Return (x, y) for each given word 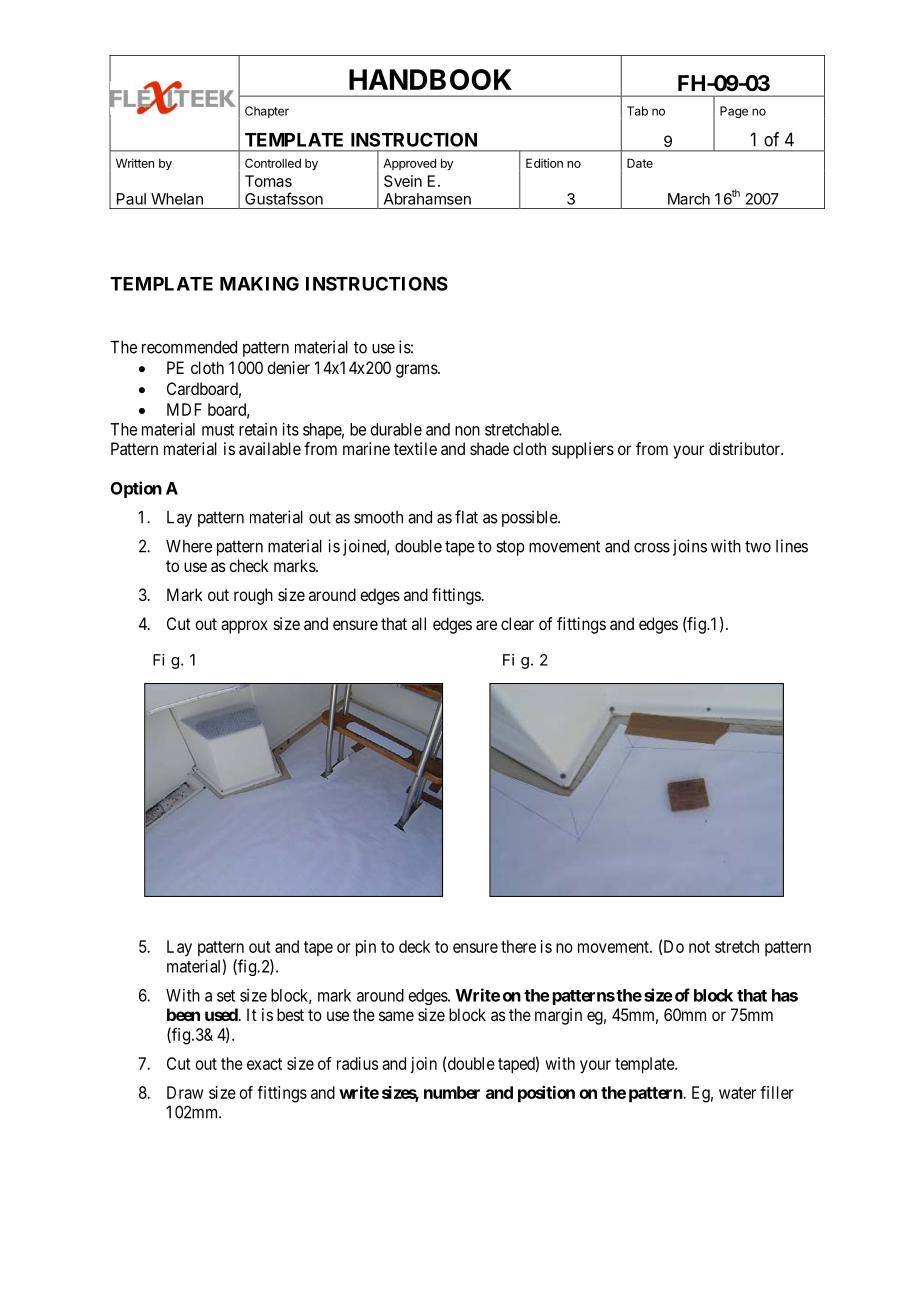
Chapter (267, 112)
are (486, 625)
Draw (185, 1092)
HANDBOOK (430, 79)
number (452, 1092)
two (758, 546)
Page (734, 112)
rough (253, 596)
